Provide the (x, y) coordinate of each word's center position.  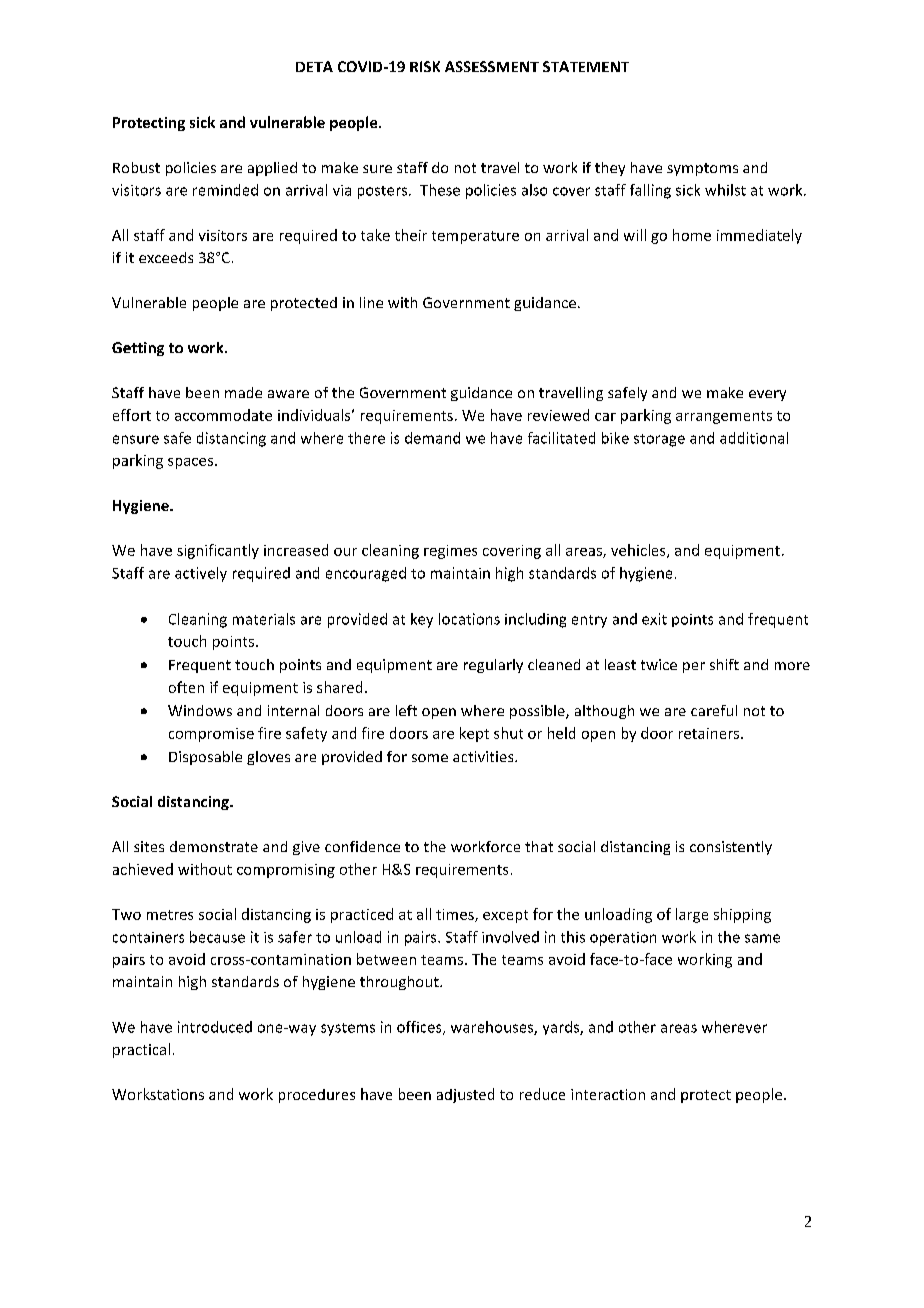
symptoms (702, 169)
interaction (608, 1094)
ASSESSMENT (492, 66)
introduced (215, 1027)
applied (272, 169)
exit (654, 619)
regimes (450, 552)
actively (201, 574)
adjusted (465, 1095)
